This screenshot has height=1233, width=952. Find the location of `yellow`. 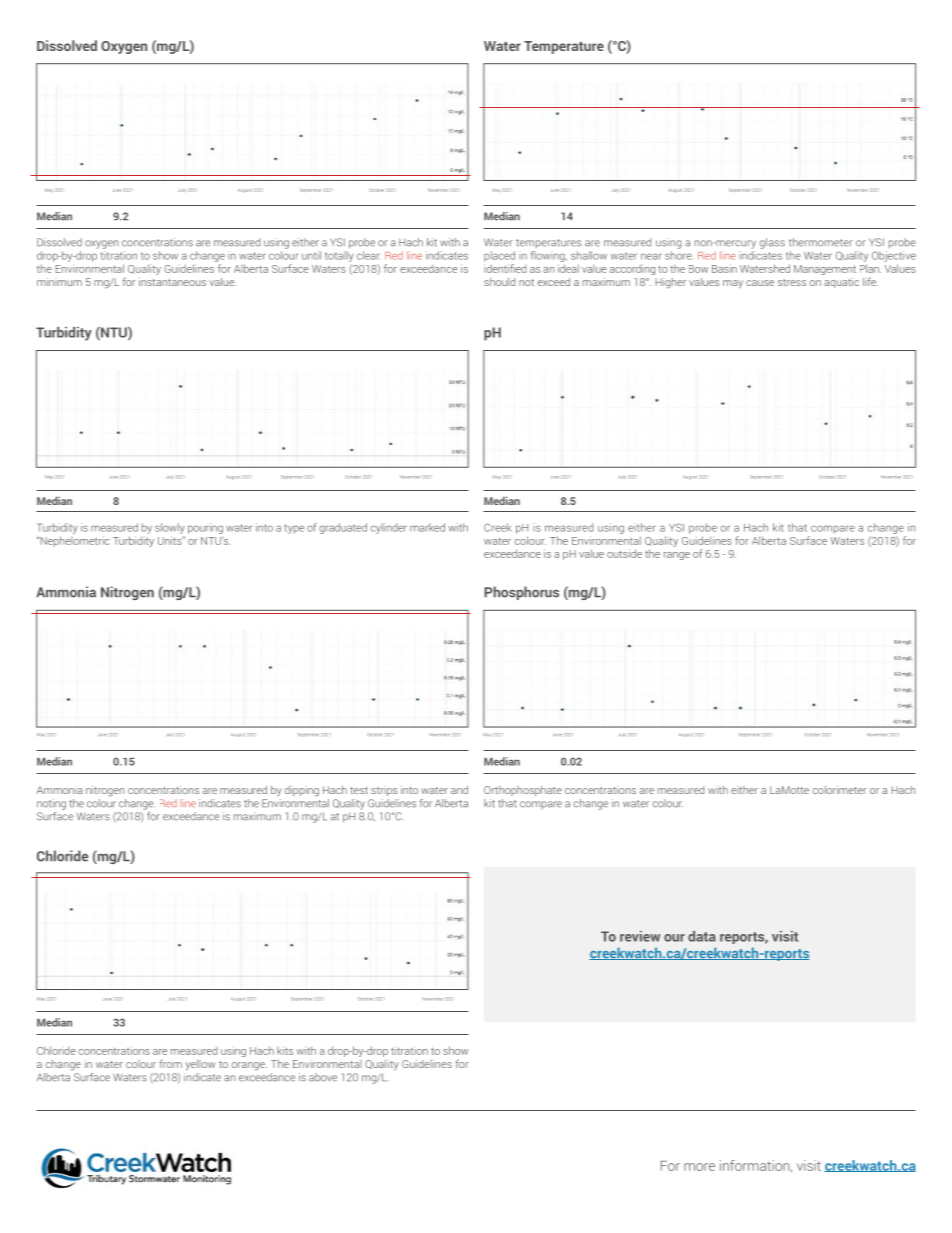

yellow is located at coordinates (200, 1065).
